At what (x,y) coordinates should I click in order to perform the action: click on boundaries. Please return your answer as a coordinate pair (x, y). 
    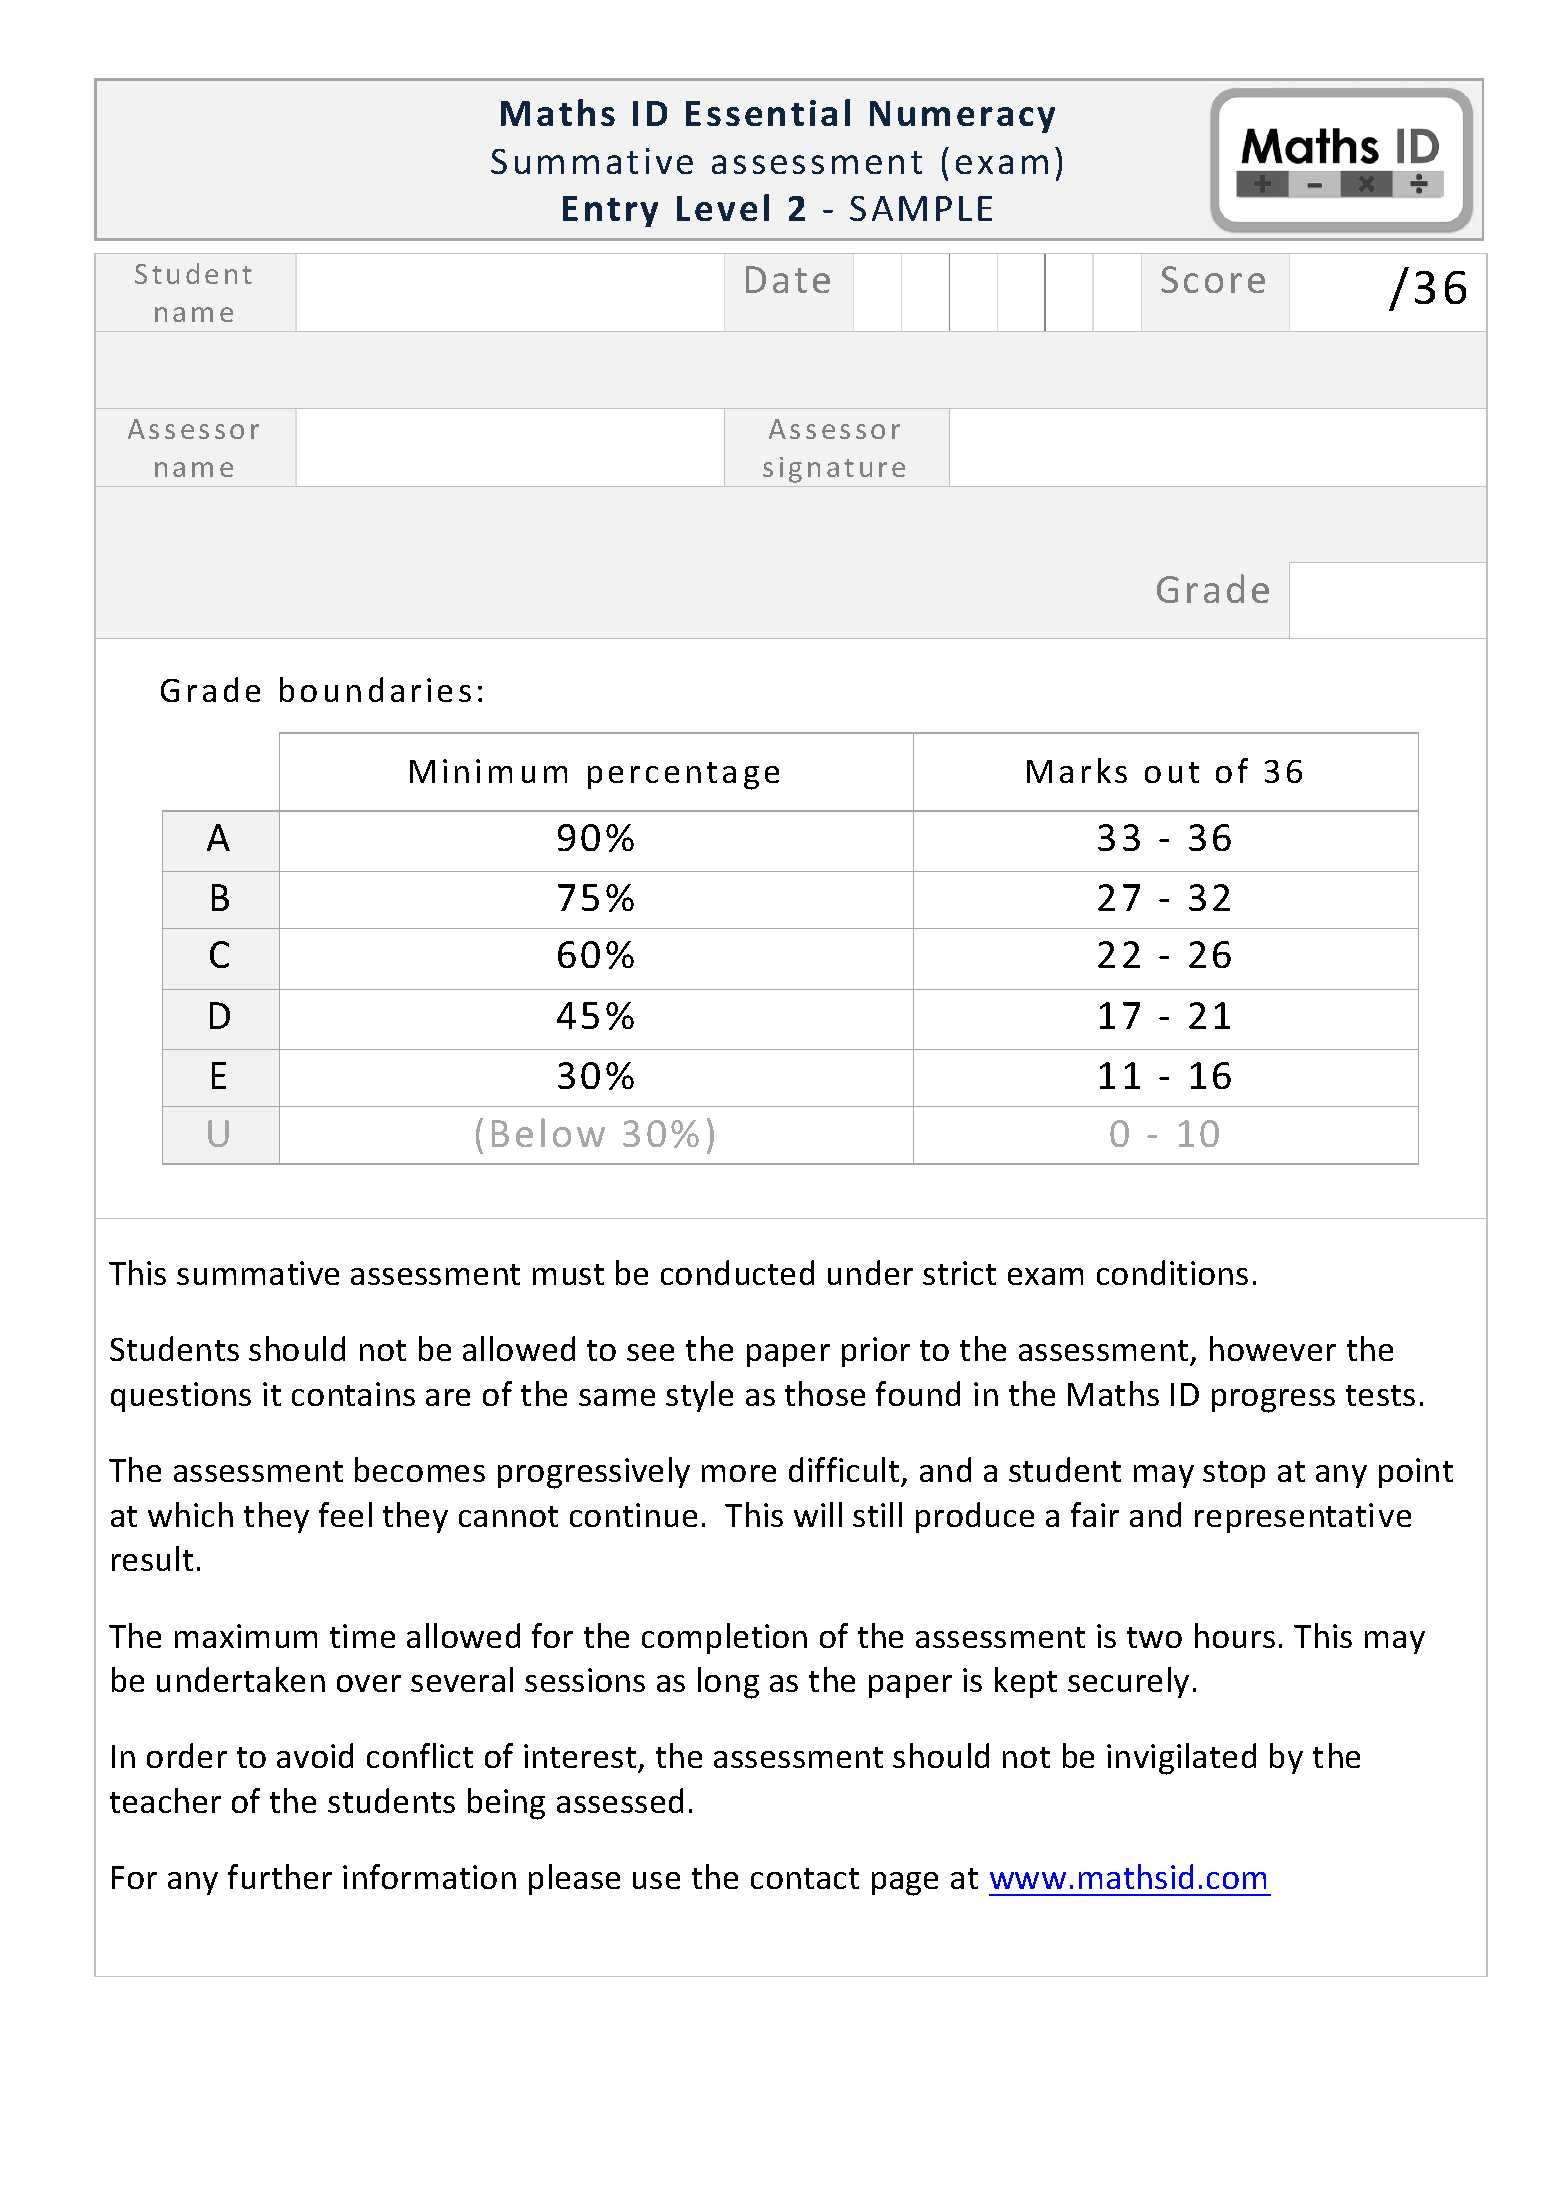
    Looking at the image, I should click on (375, 689).
